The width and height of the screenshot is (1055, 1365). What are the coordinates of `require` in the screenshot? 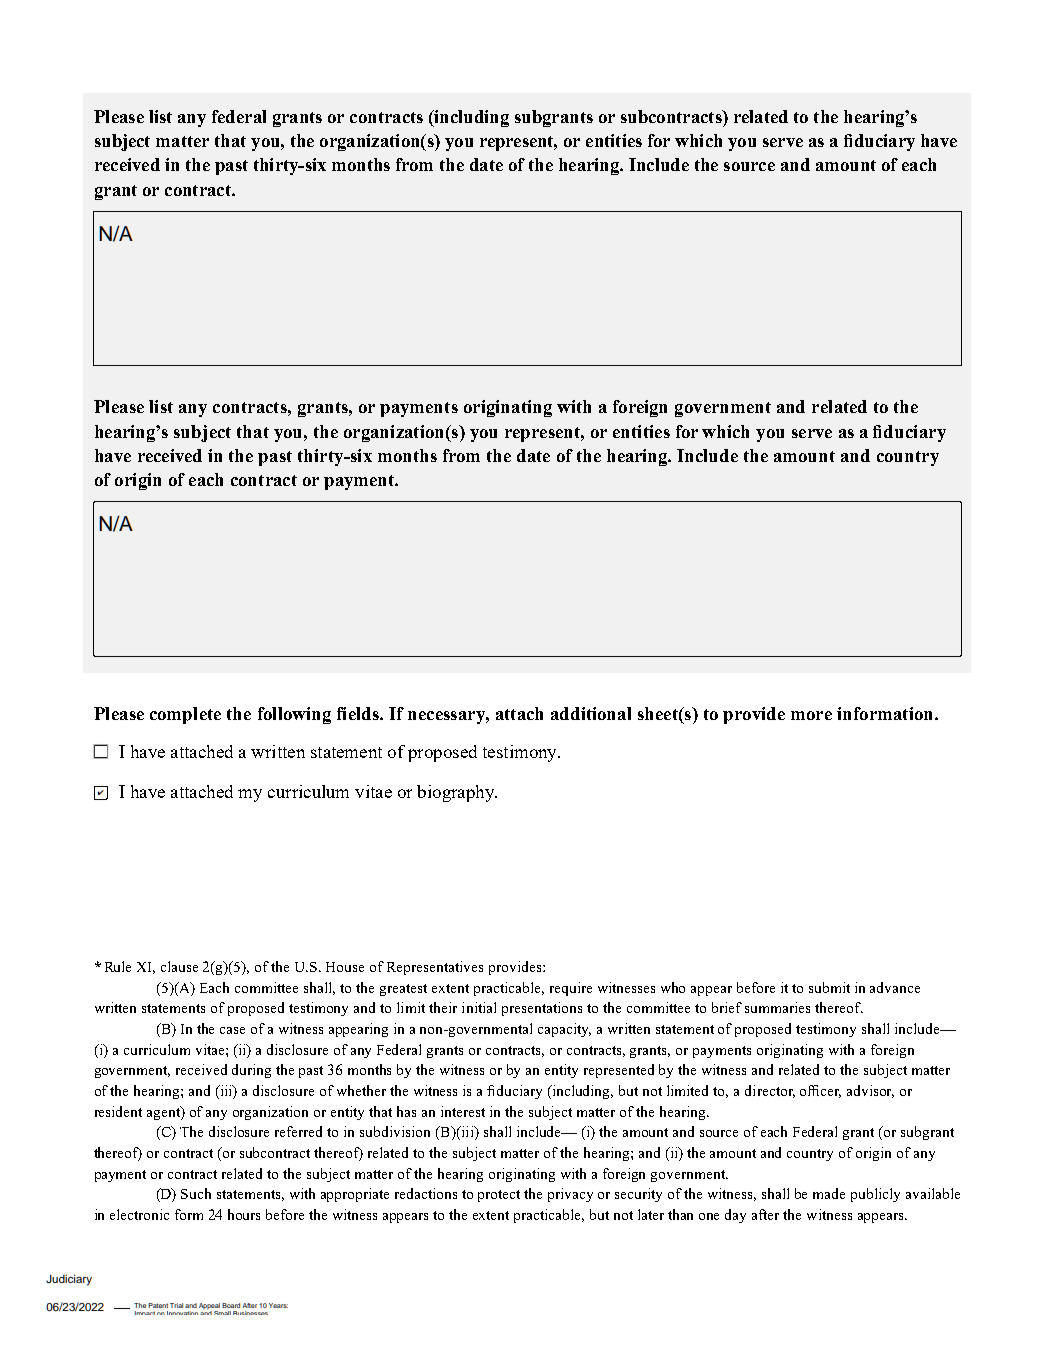 It's located at (571, 989).
